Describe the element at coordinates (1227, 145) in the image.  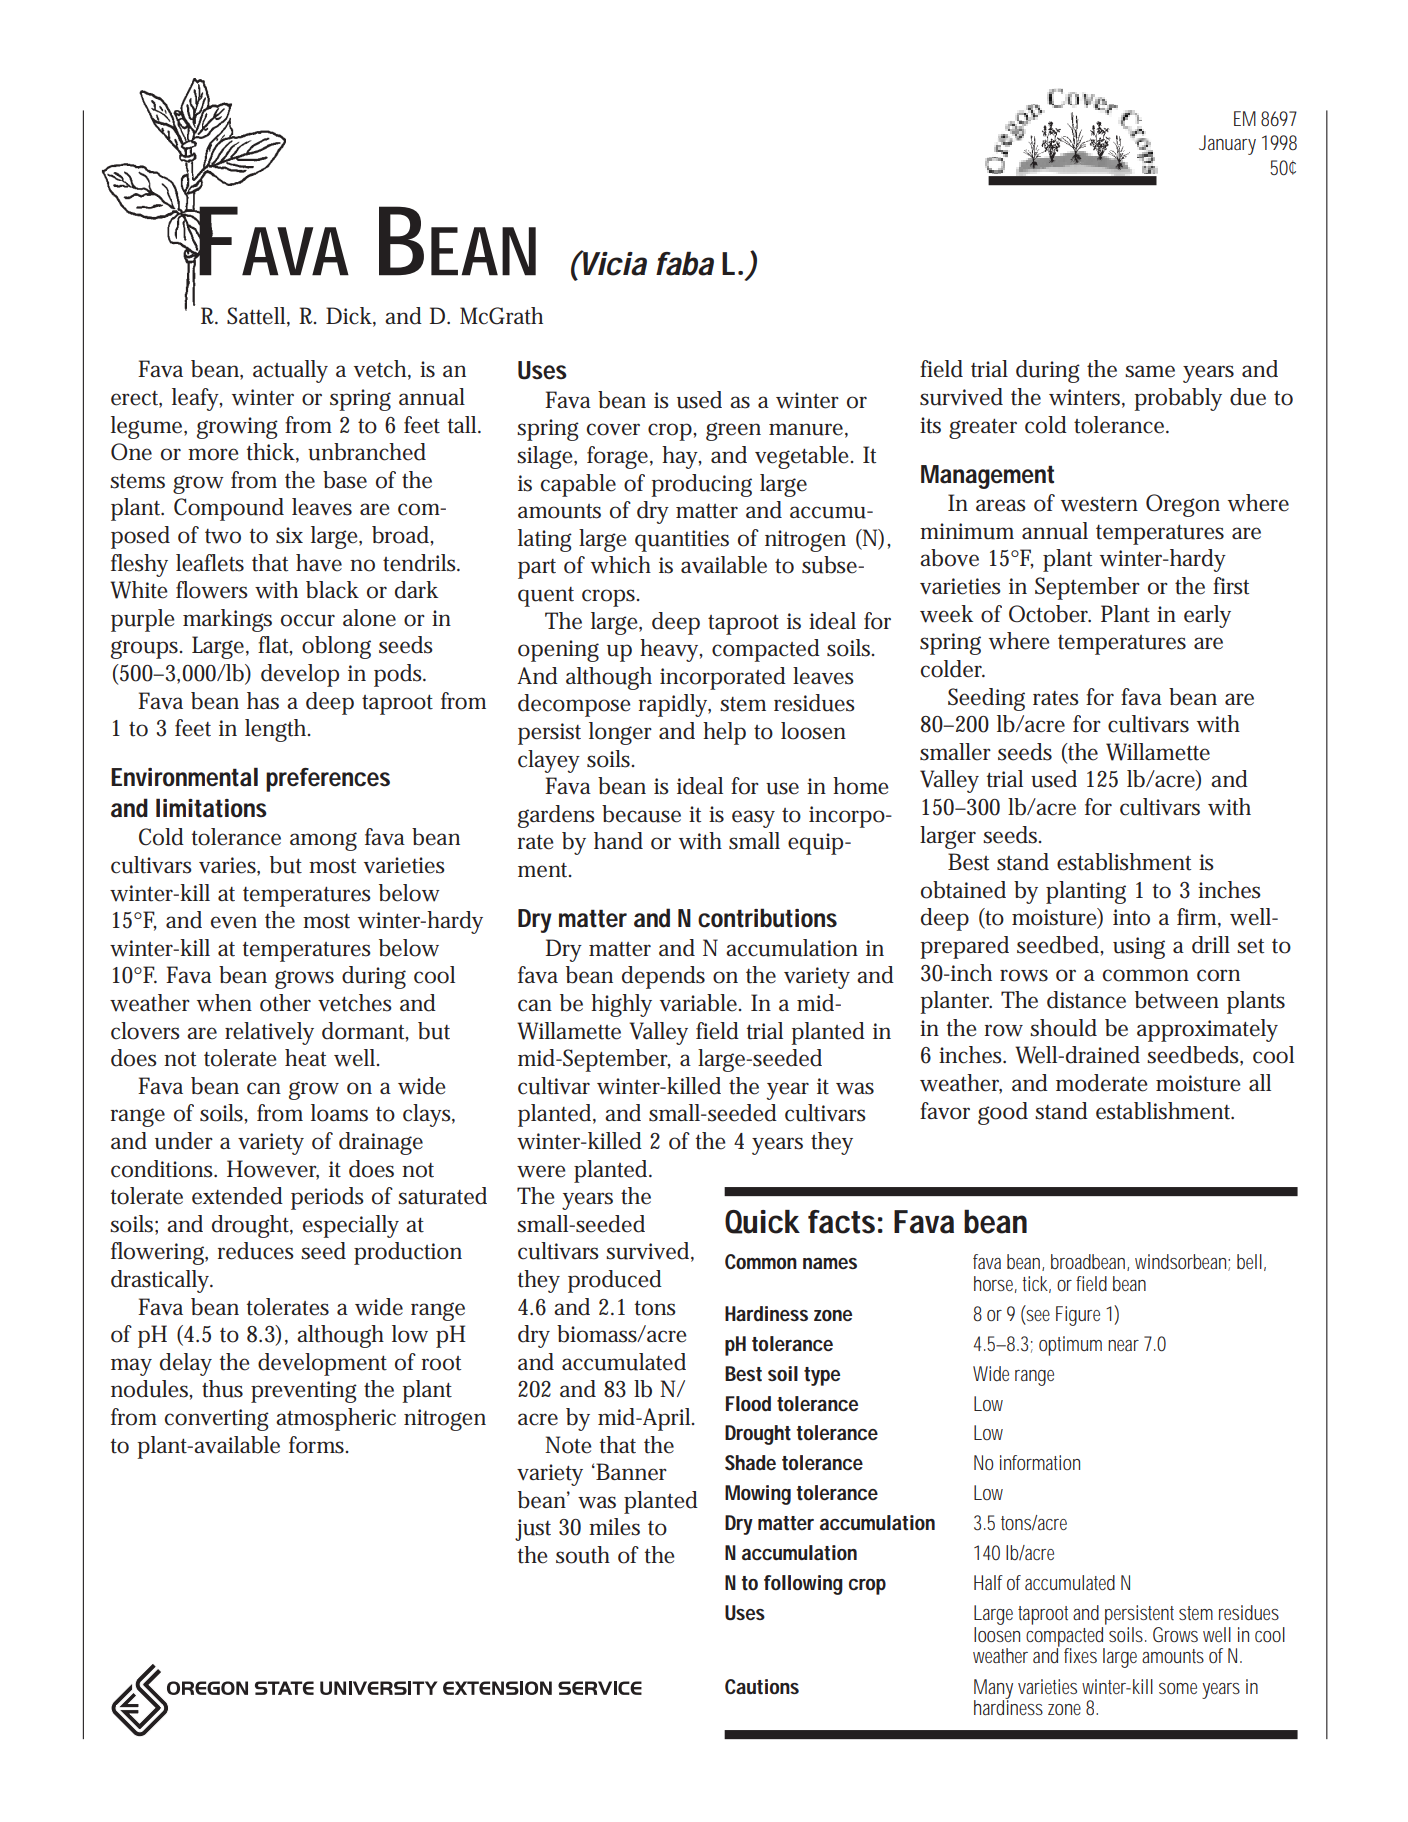
I see `January` at that location.
